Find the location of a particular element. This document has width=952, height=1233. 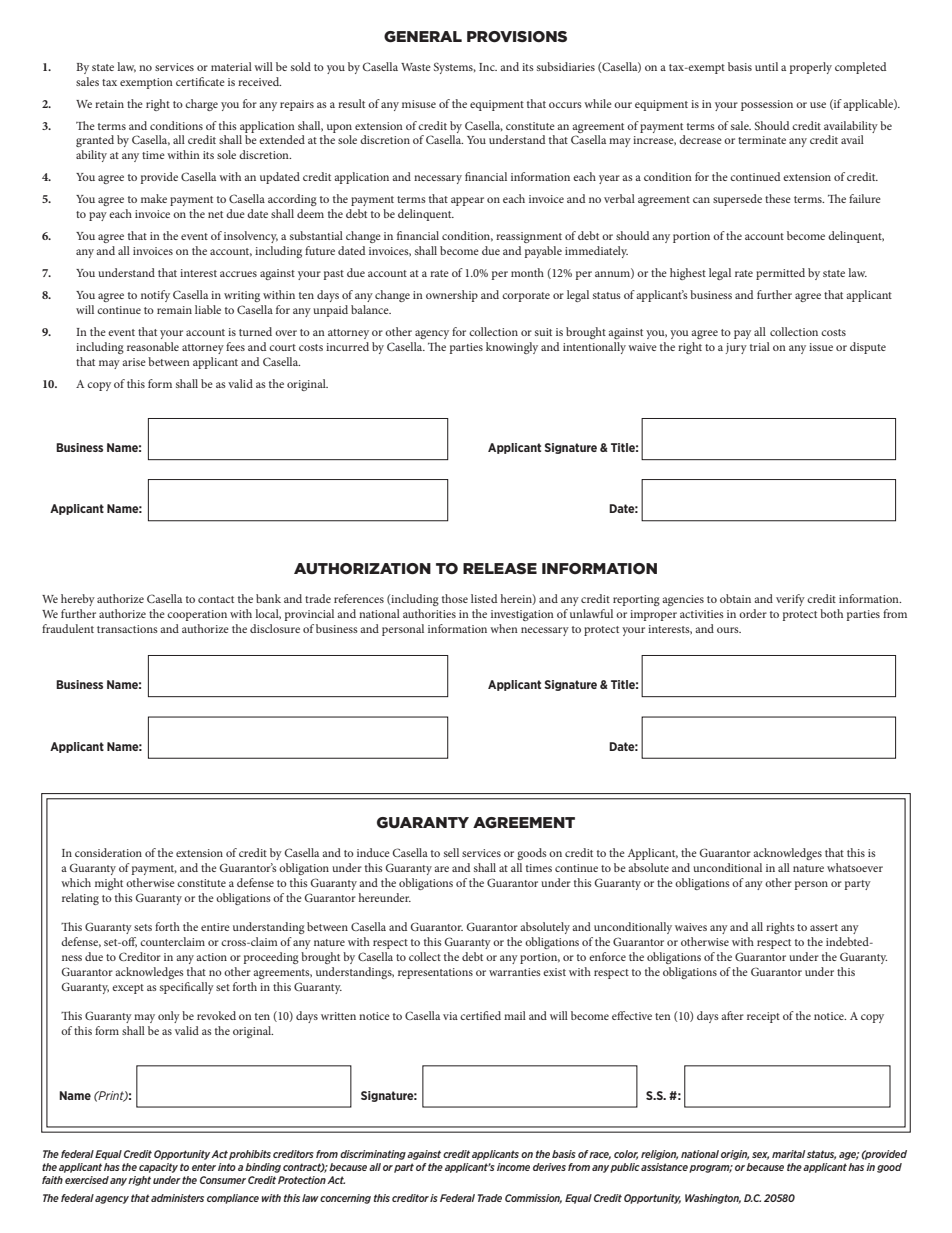

assert is located at coordinates (824, 927).
